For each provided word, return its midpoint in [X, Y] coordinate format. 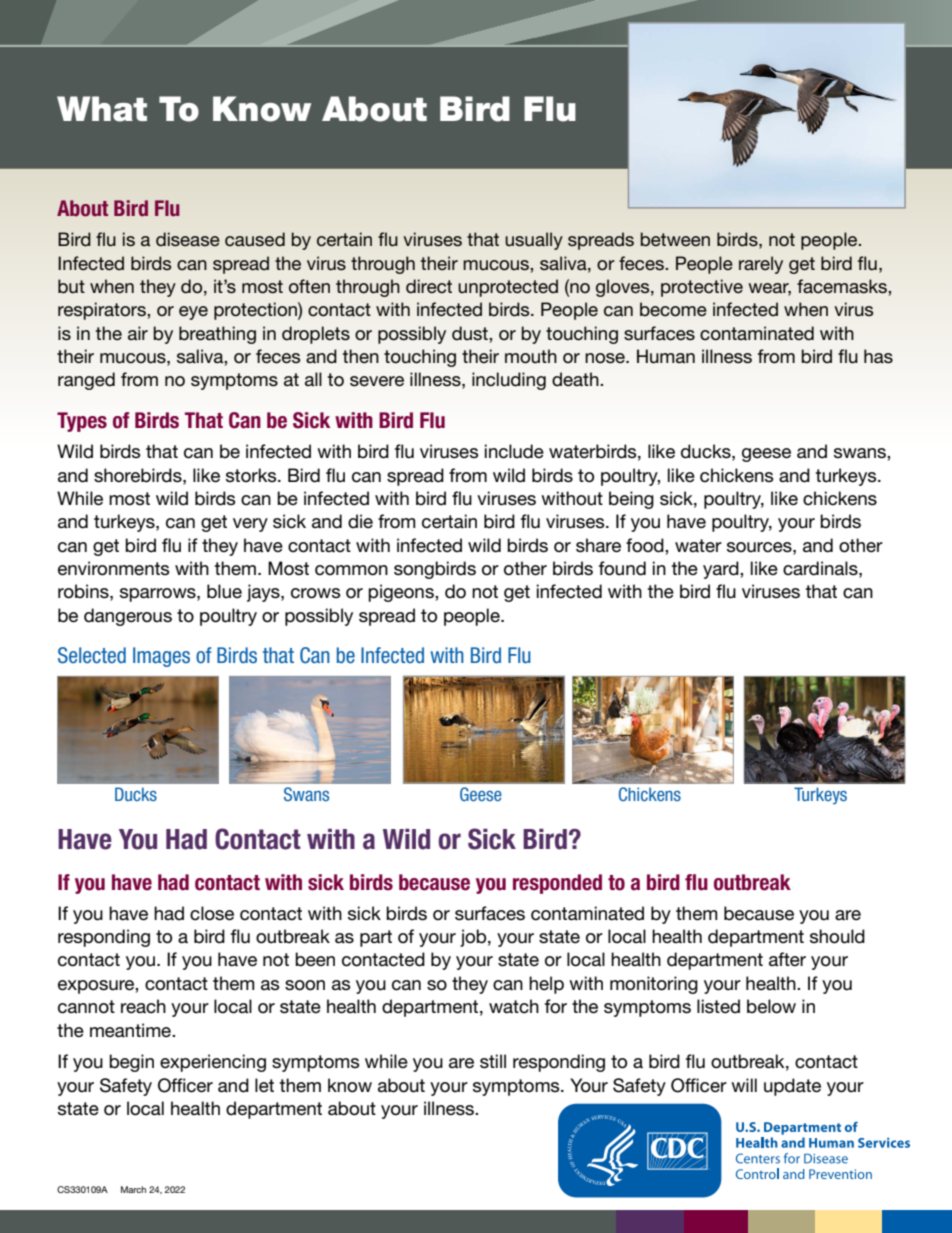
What [102, 109]
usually [534, 241]
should [837, 936]
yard [722, 570]
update [792, 1087]
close [212, 913]
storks [252, 475]
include [514, 451]
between [675, 239]
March [133, 1189]
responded [557, 884]
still [493, 1061]
